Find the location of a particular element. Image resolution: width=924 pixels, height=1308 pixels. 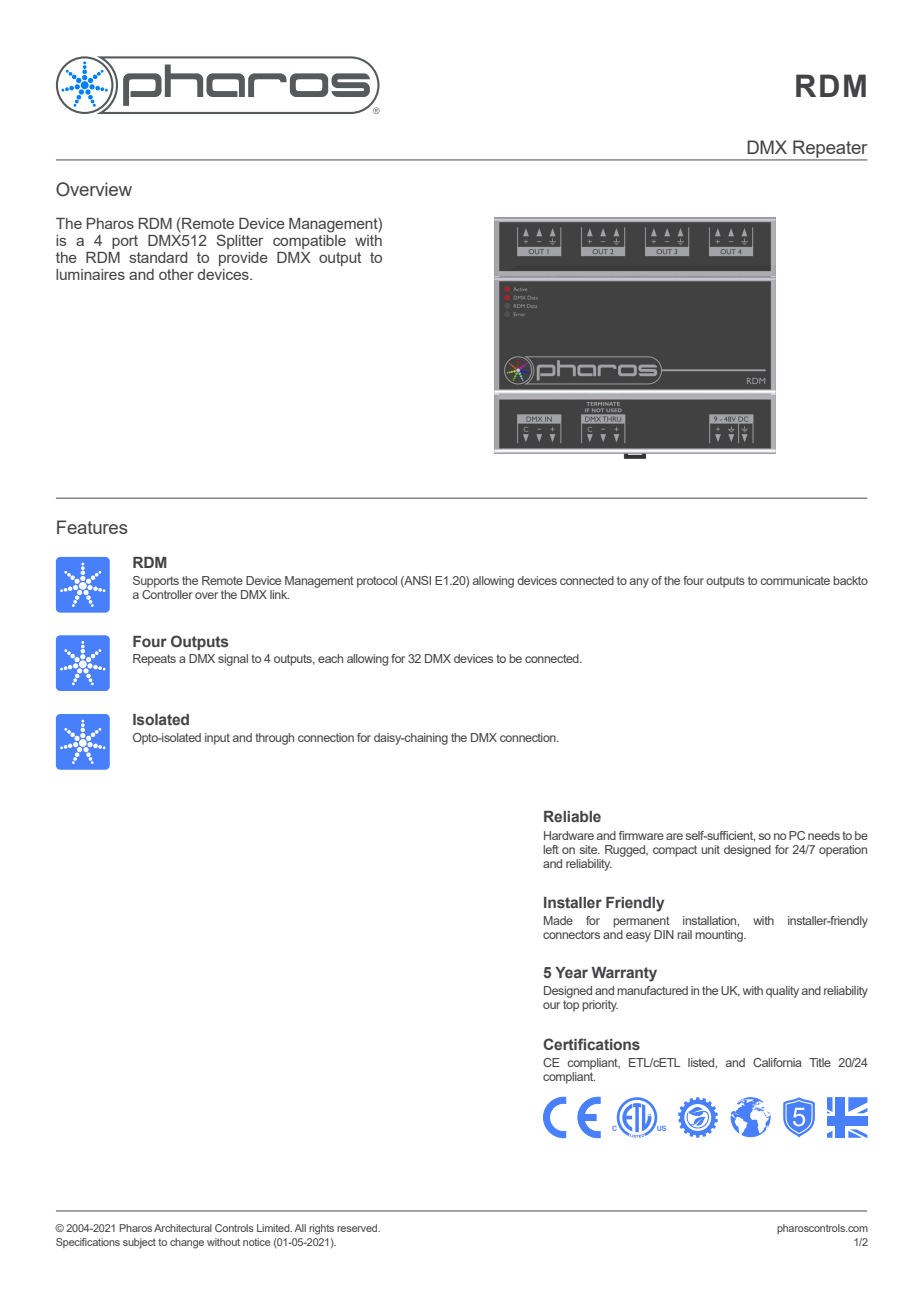

notice is located at coordinates (257, 1242).
